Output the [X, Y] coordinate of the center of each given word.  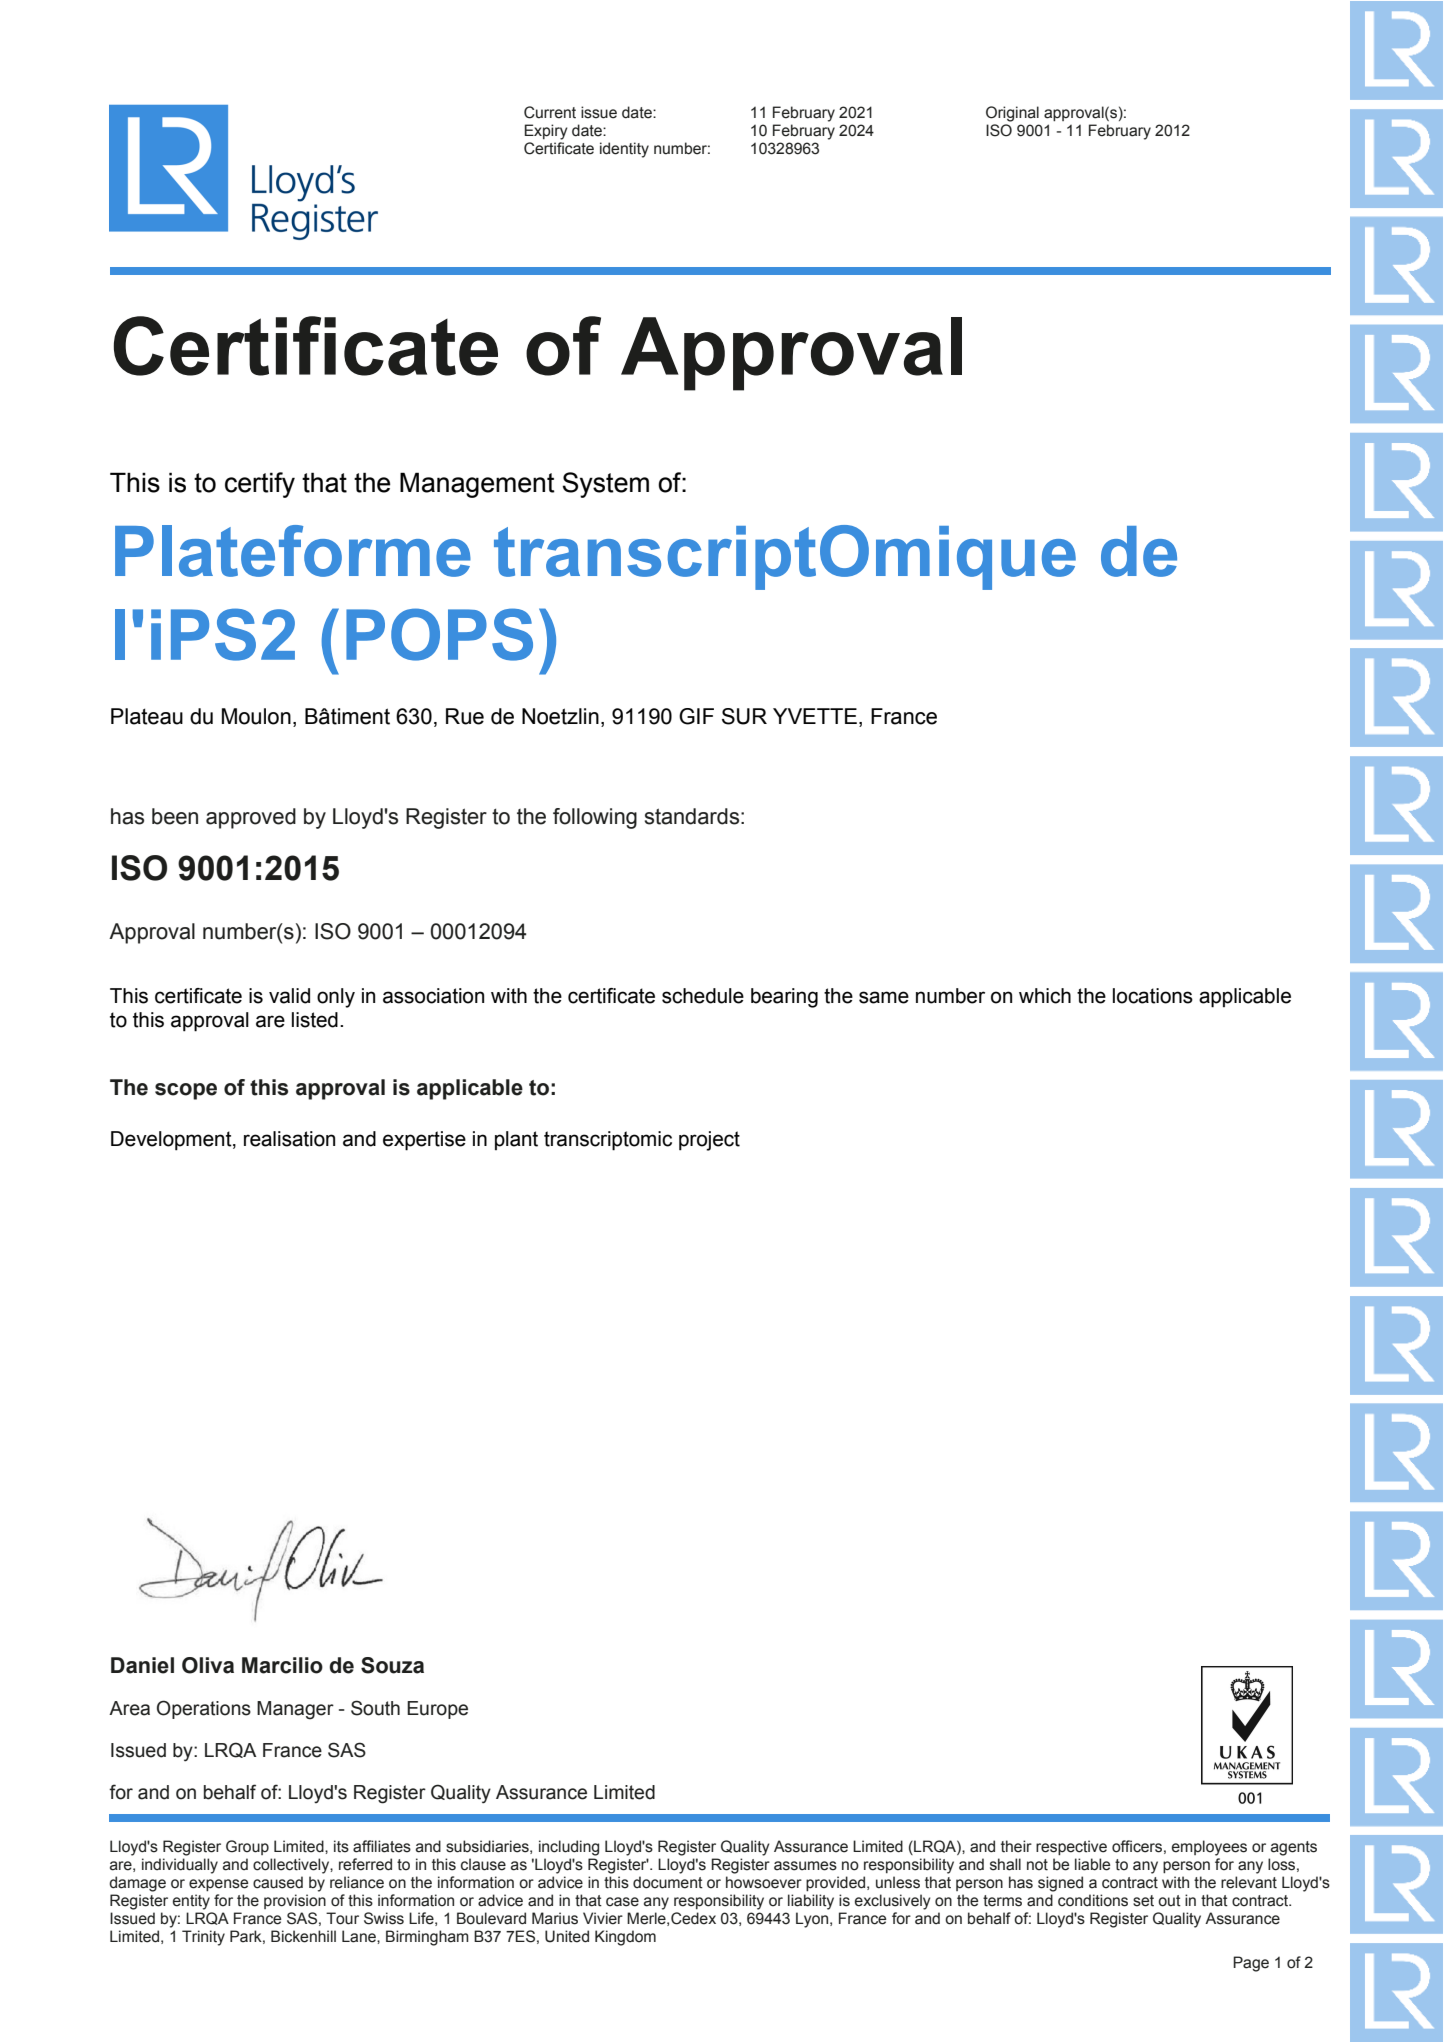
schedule [703, 996]
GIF [696, 716]
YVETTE [815, 716]
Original [1012, 114]
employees [1209, 1848]
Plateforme [293, 551]
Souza [392, 1665]
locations [1153, 996]
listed [315, 1020]
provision [295, 1901]
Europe [437, 1710]
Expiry [546, 132]
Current [550, 112]
